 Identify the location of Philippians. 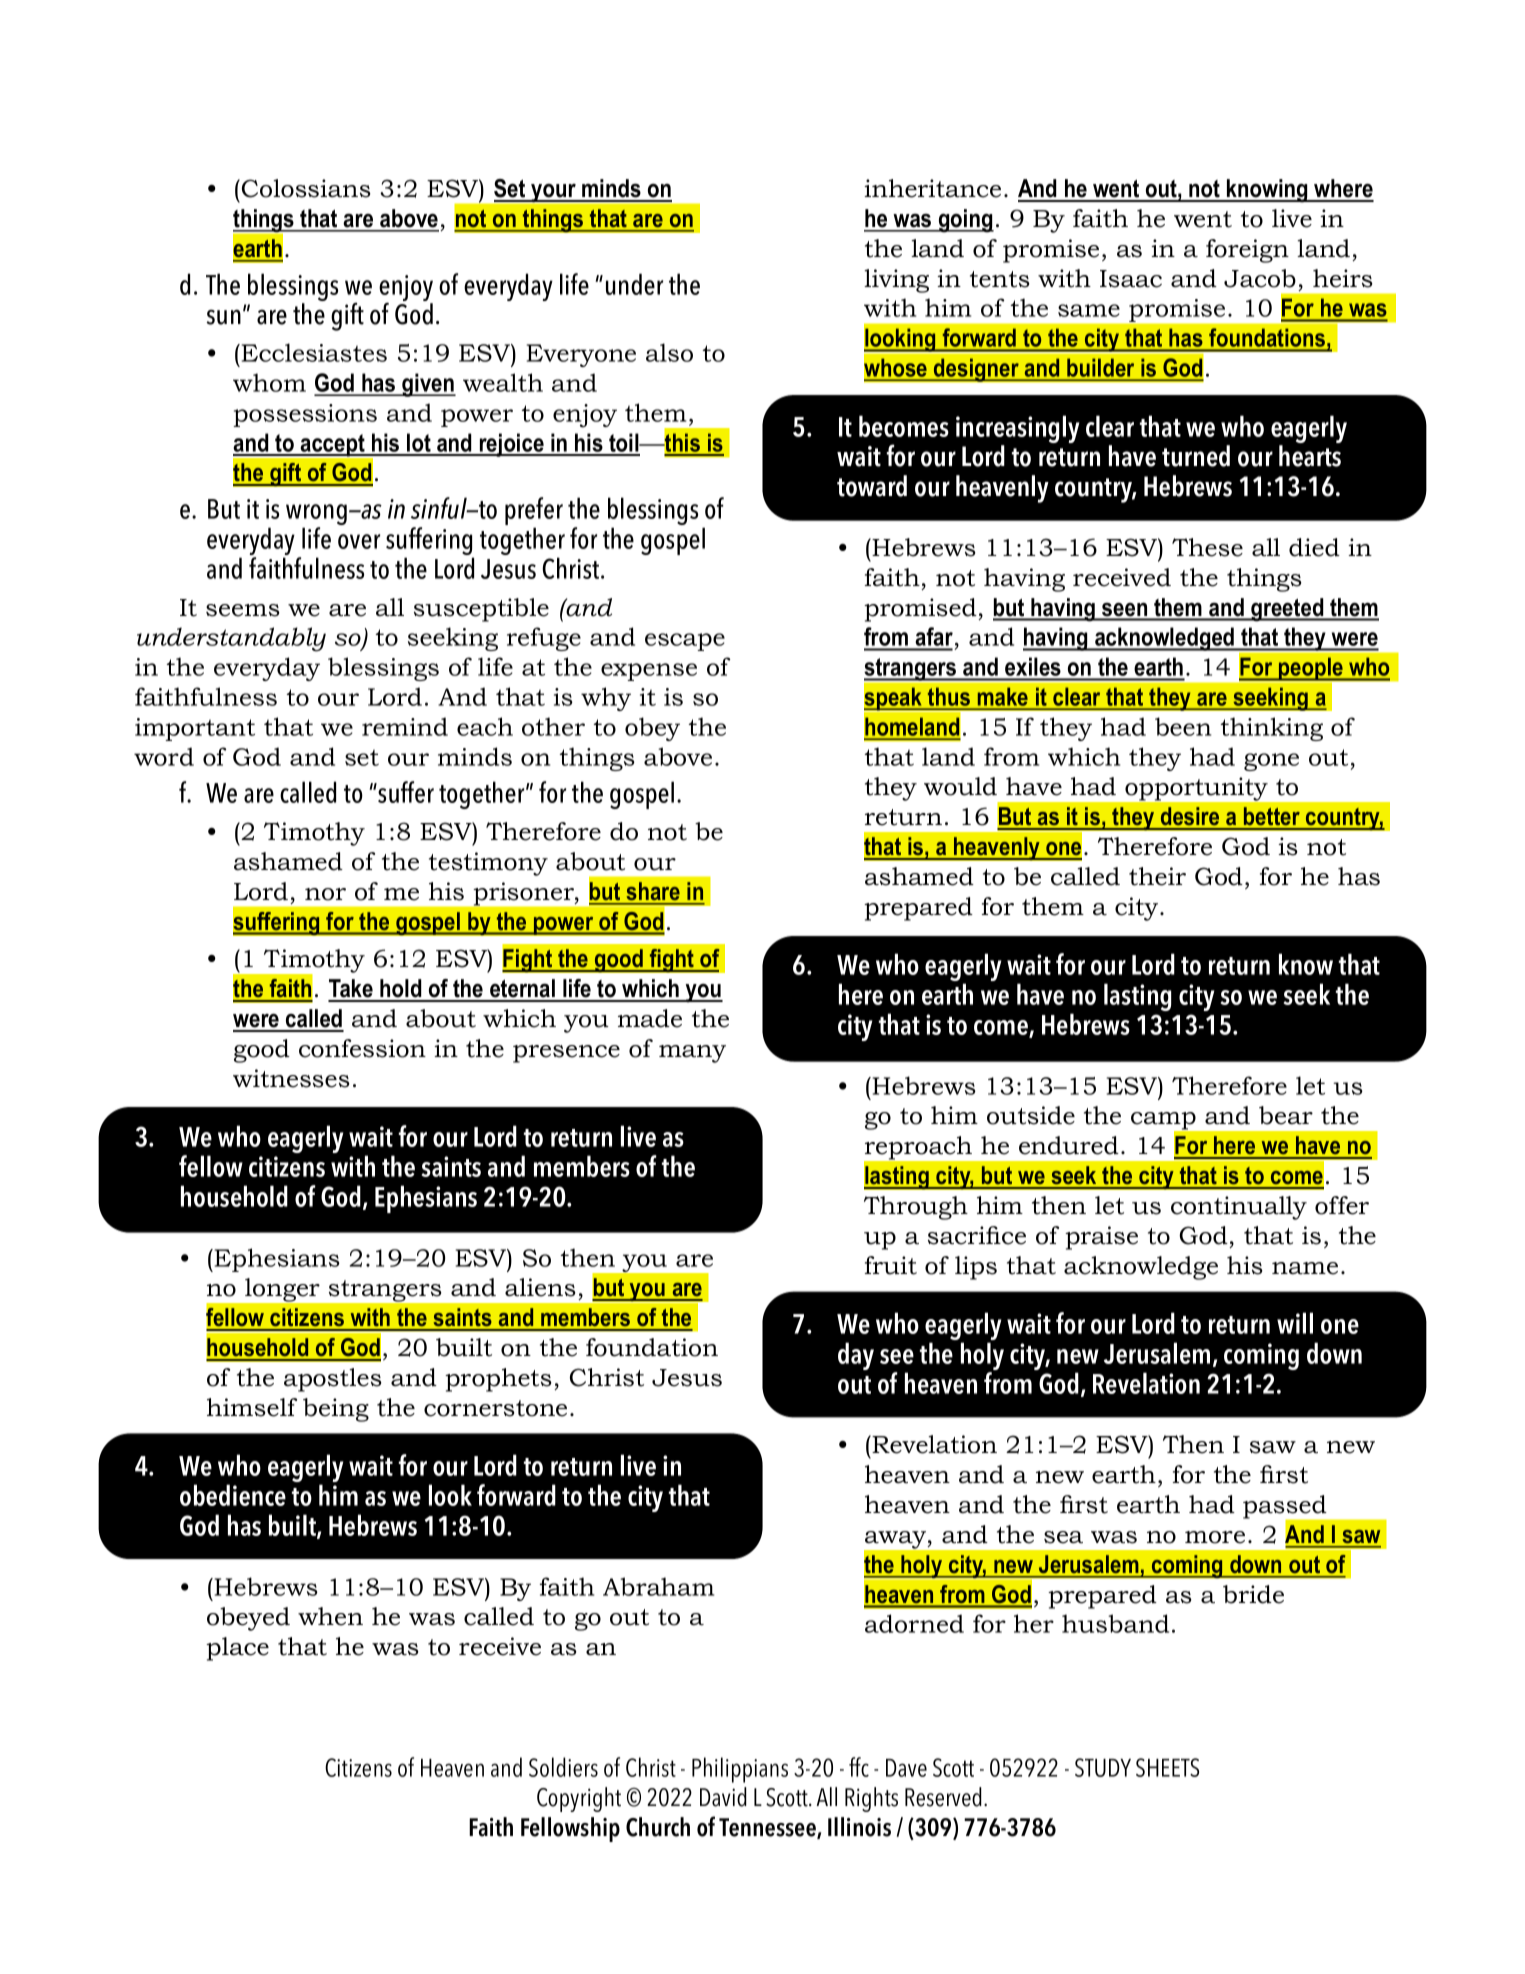
(740, 1770).
